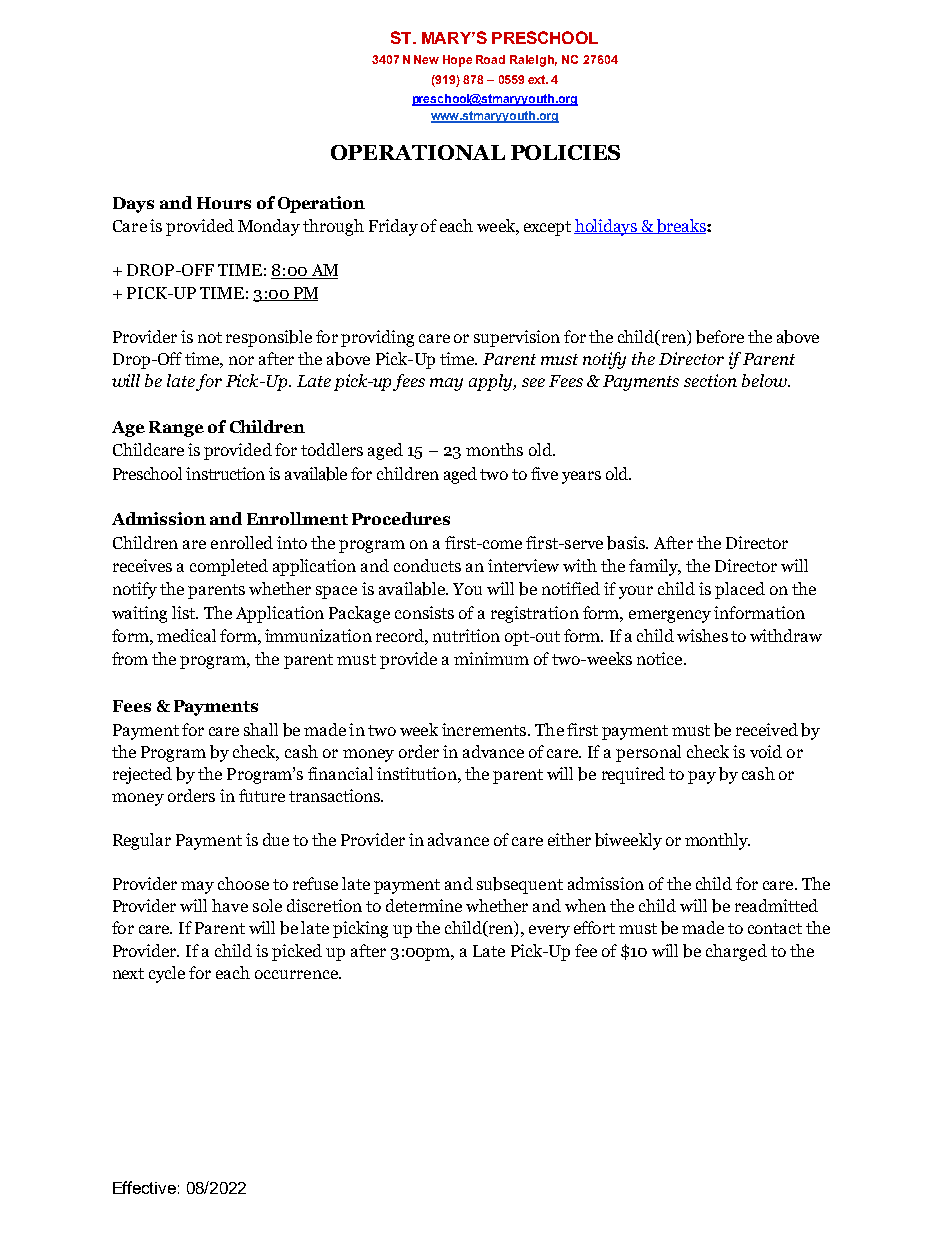 Image resolution: width=952 pixels, height=1233 pixels. What do you see at coordinates (224, 203) in the screenshot?
I see `Hours` at bounding box center [224, 203].
